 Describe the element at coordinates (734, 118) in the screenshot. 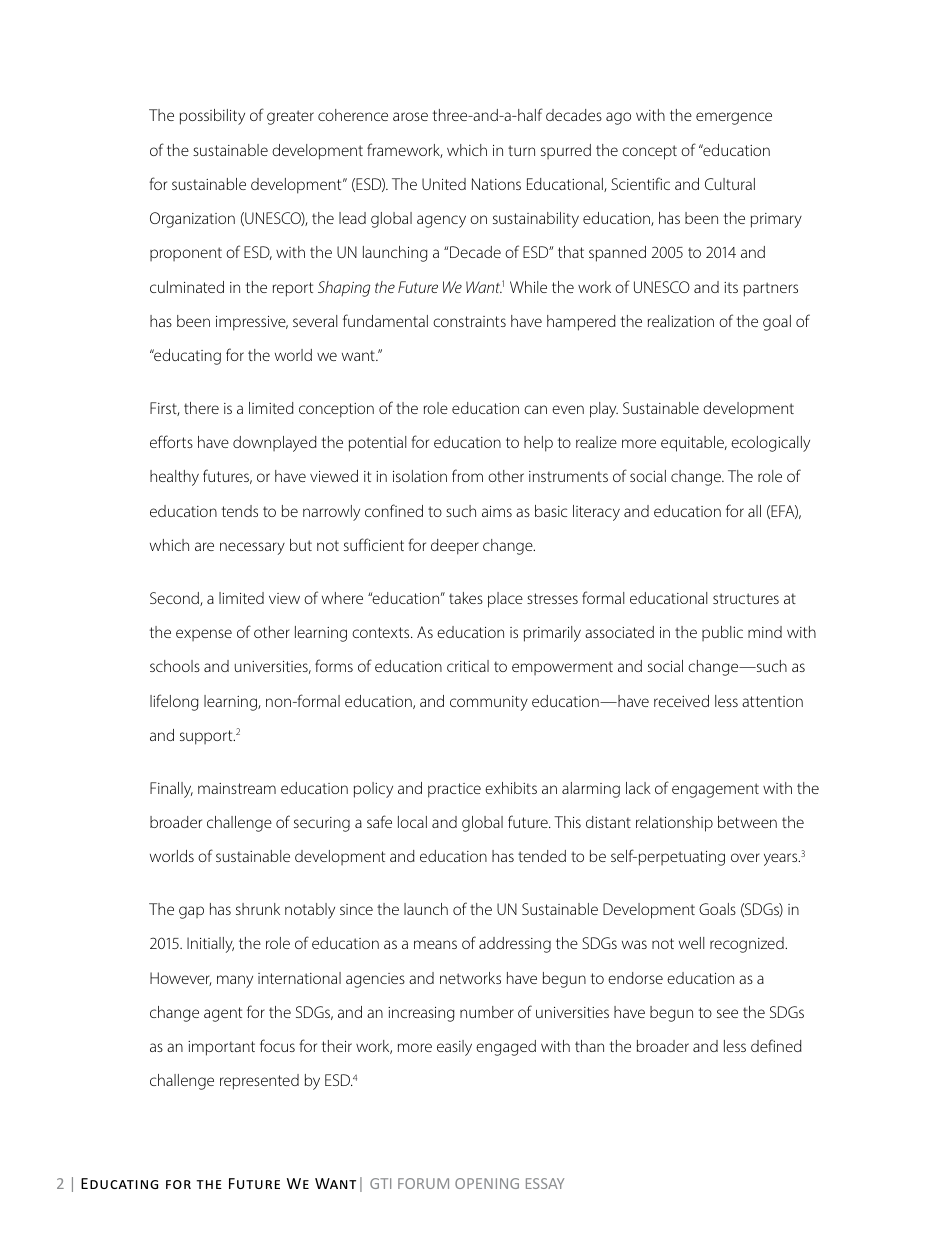

I see `emergence` at that location.
